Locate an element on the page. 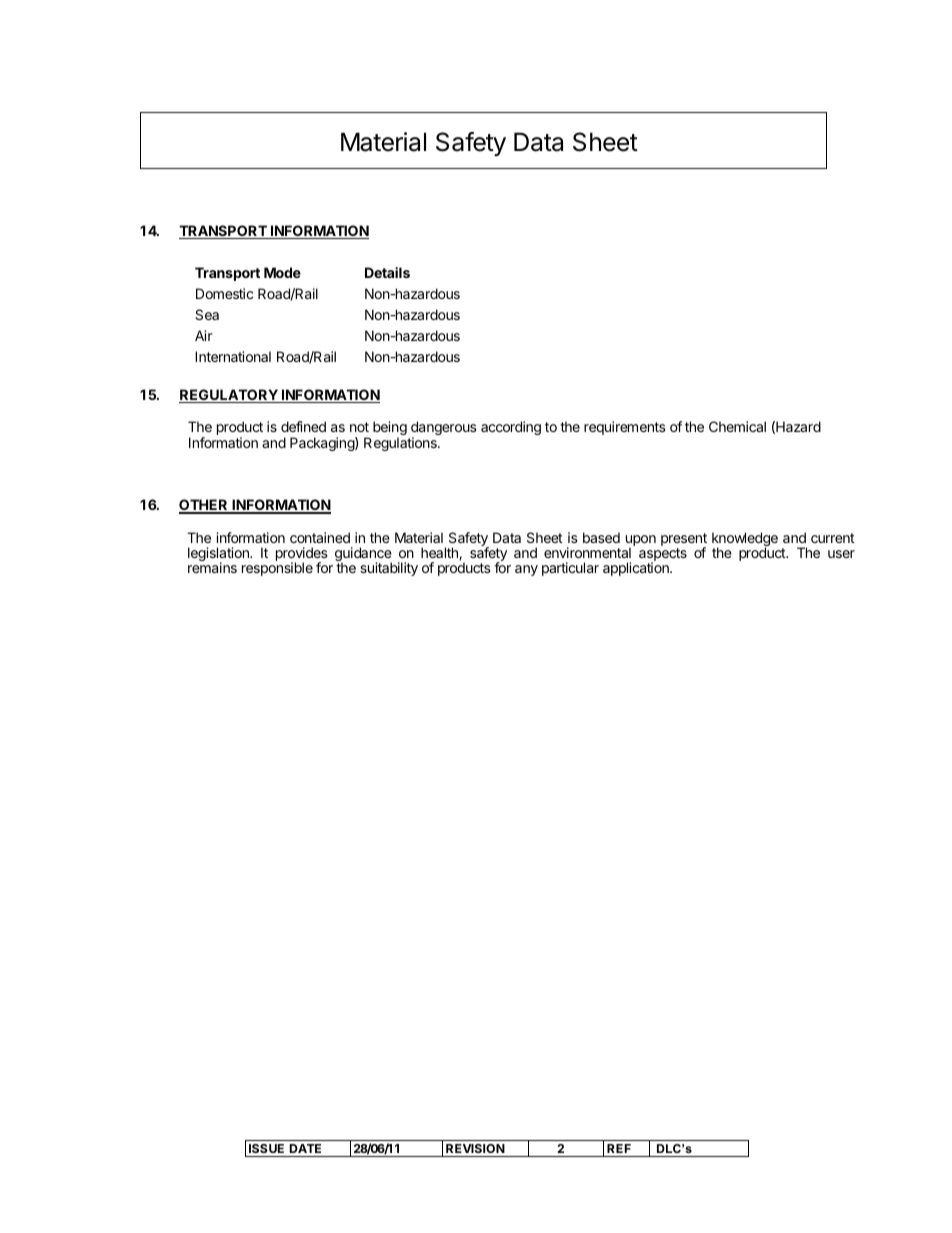 This image has width=952, height=1233. any is located at coordinates (526, 570).
